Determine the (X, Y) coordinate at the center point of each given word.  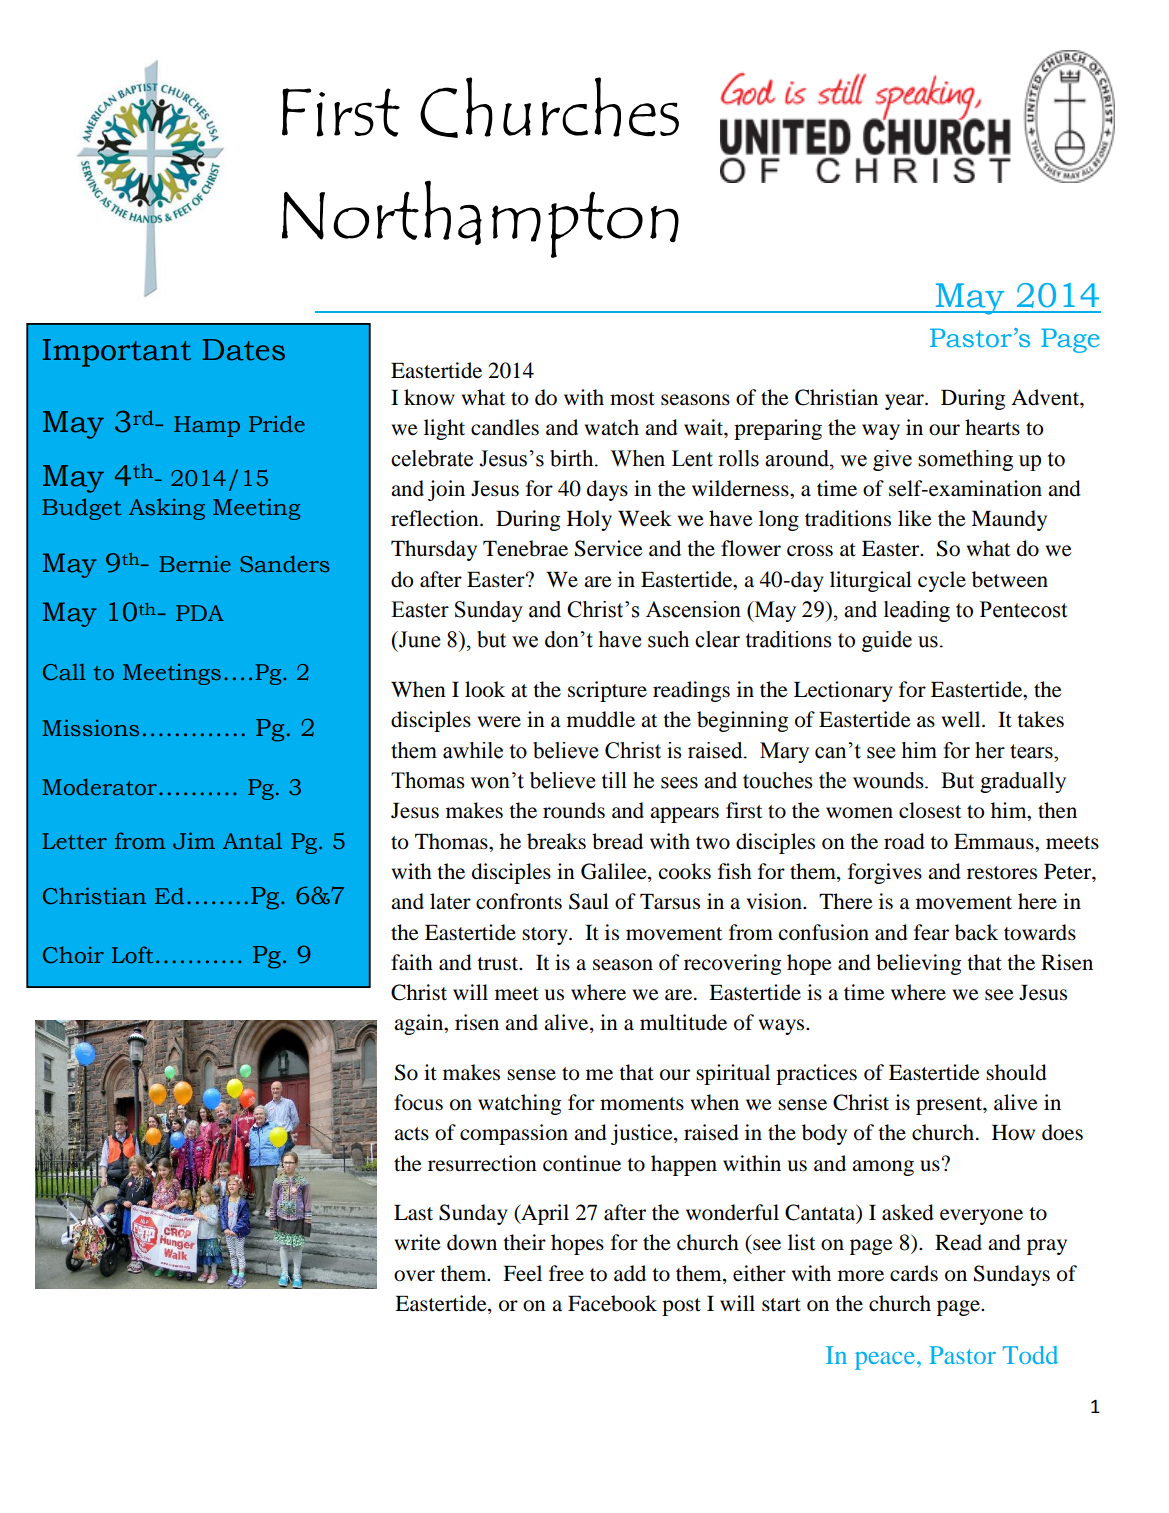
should (1016, 1072)
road (904, 841)
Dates (243, 350)
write (418, 1242)
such (668, 639)
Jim (194, 841)
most (632, 399)
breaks (556, 841)
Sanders (284, 564)
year (905, 402)
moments (642, 1104)
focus (418, 1102)
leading (917, 611)
